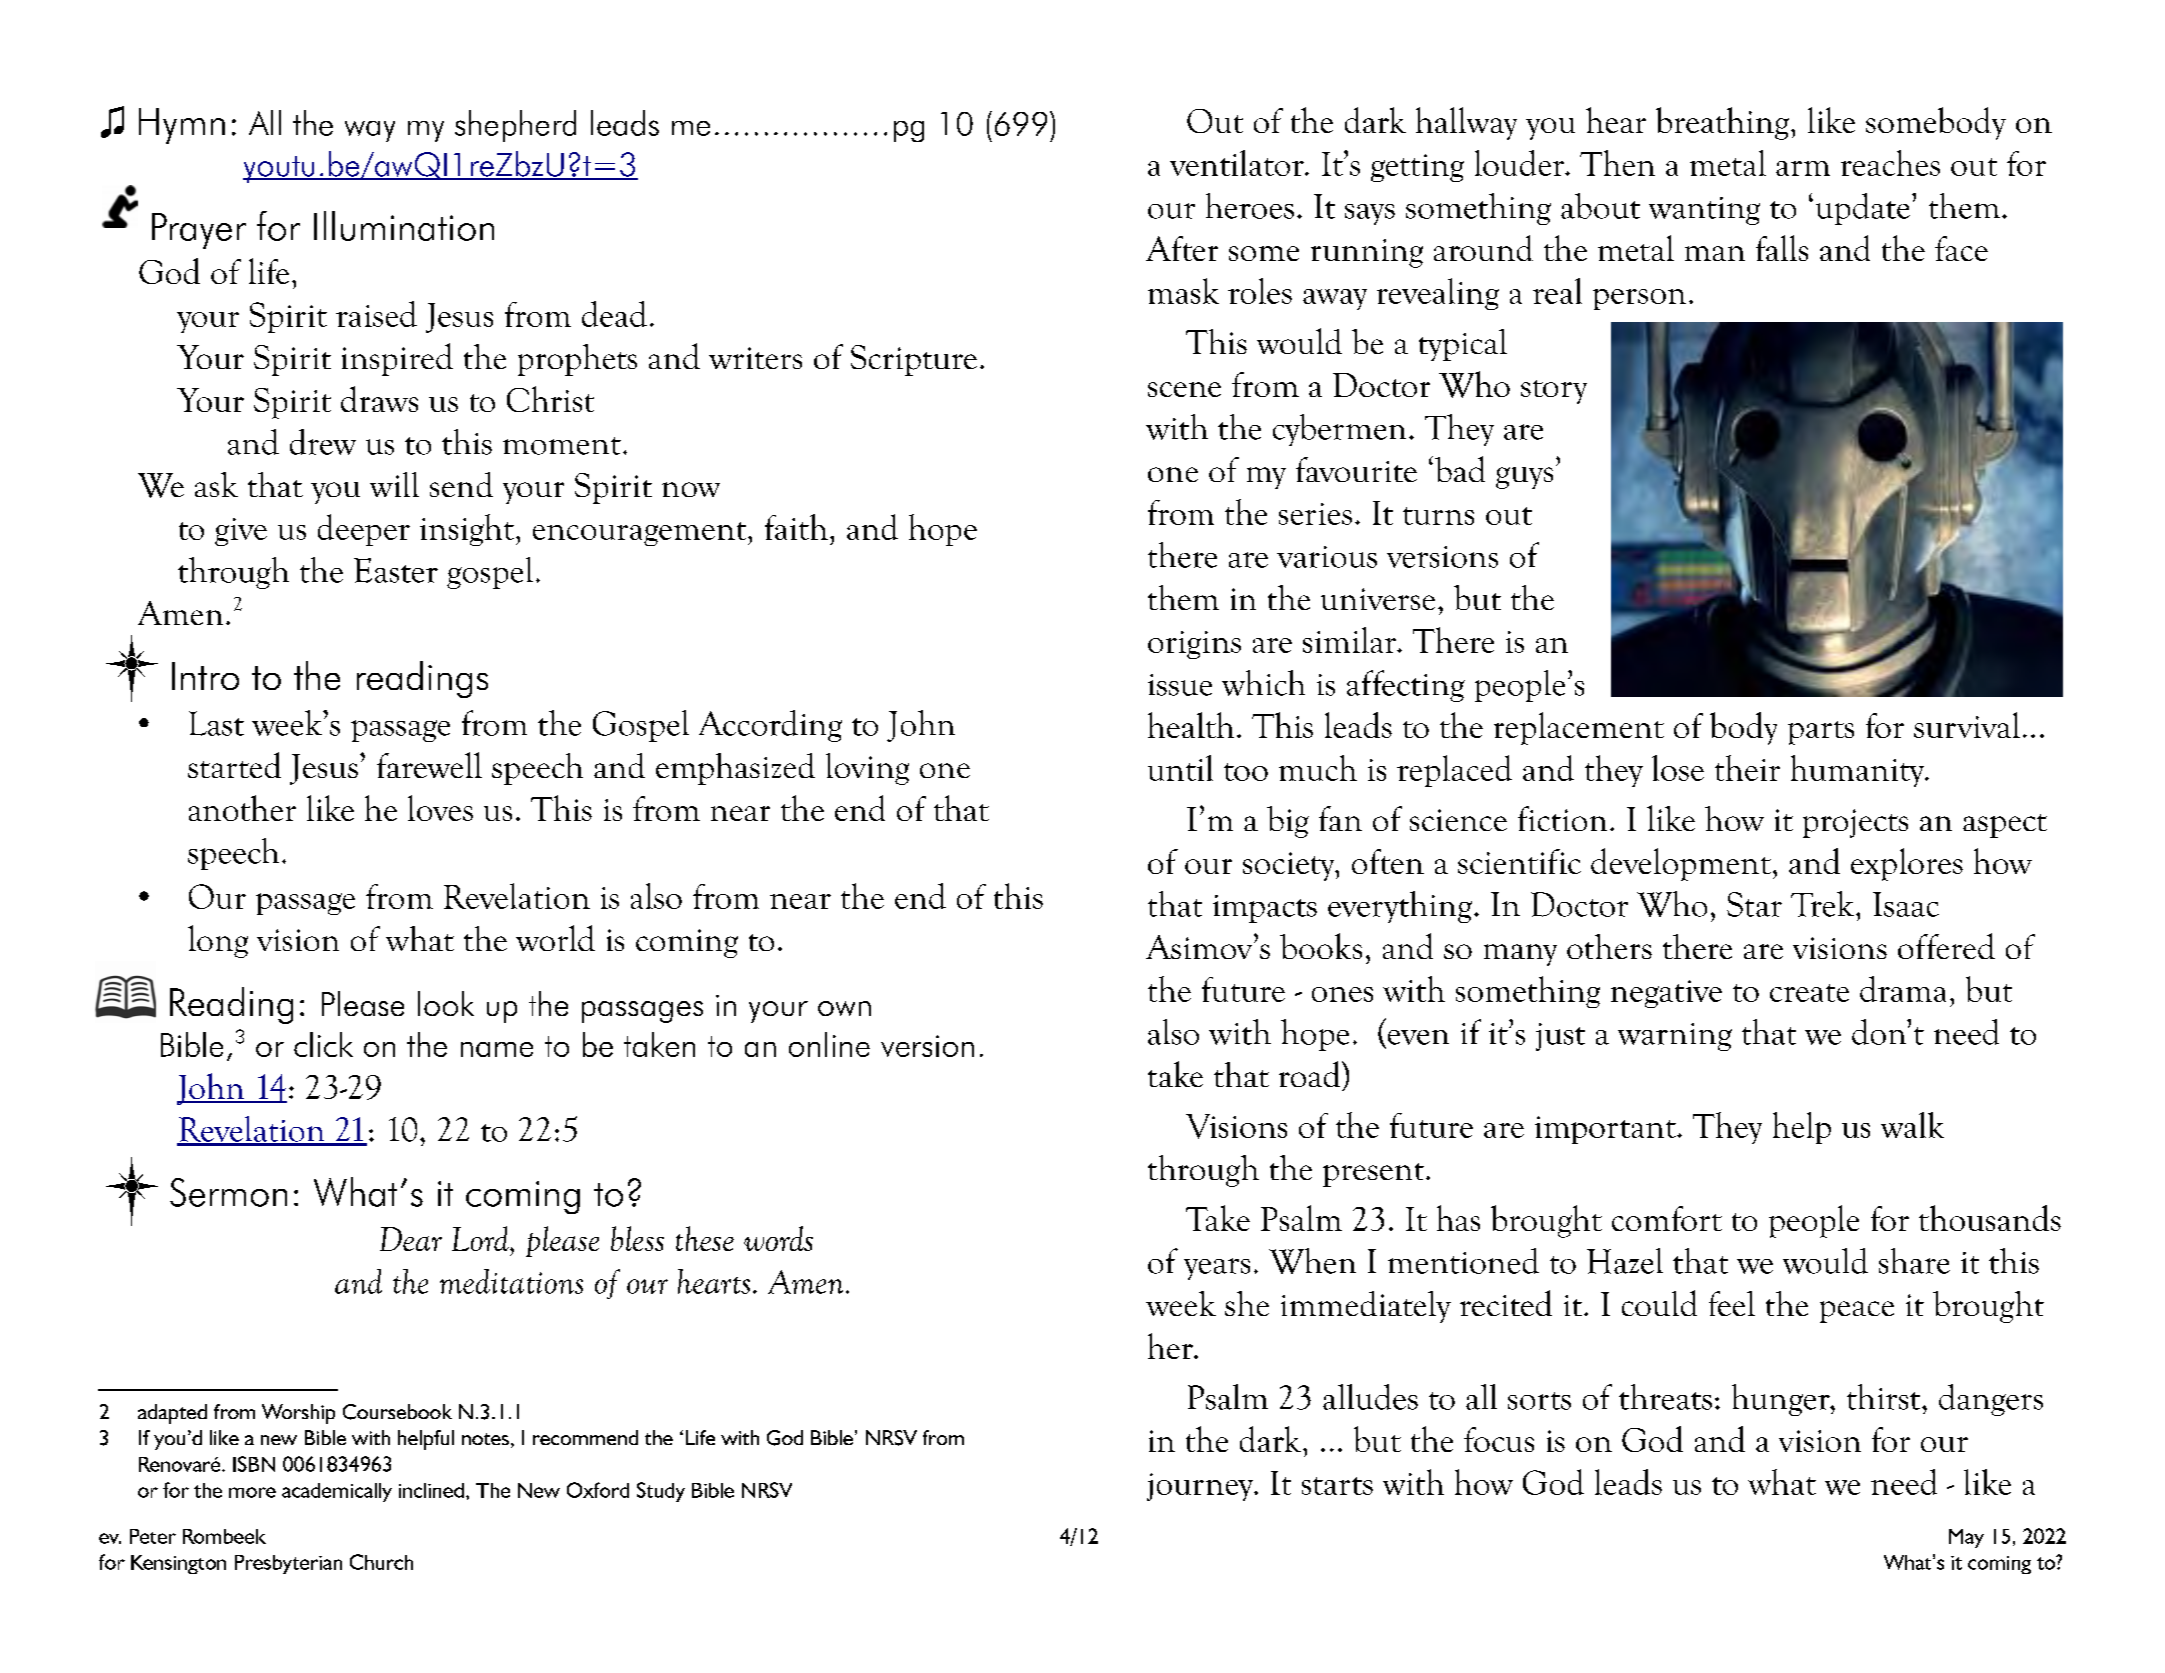 This screenshot has width=2165, height=1673. I want to click on loves, so click(440, 808).
